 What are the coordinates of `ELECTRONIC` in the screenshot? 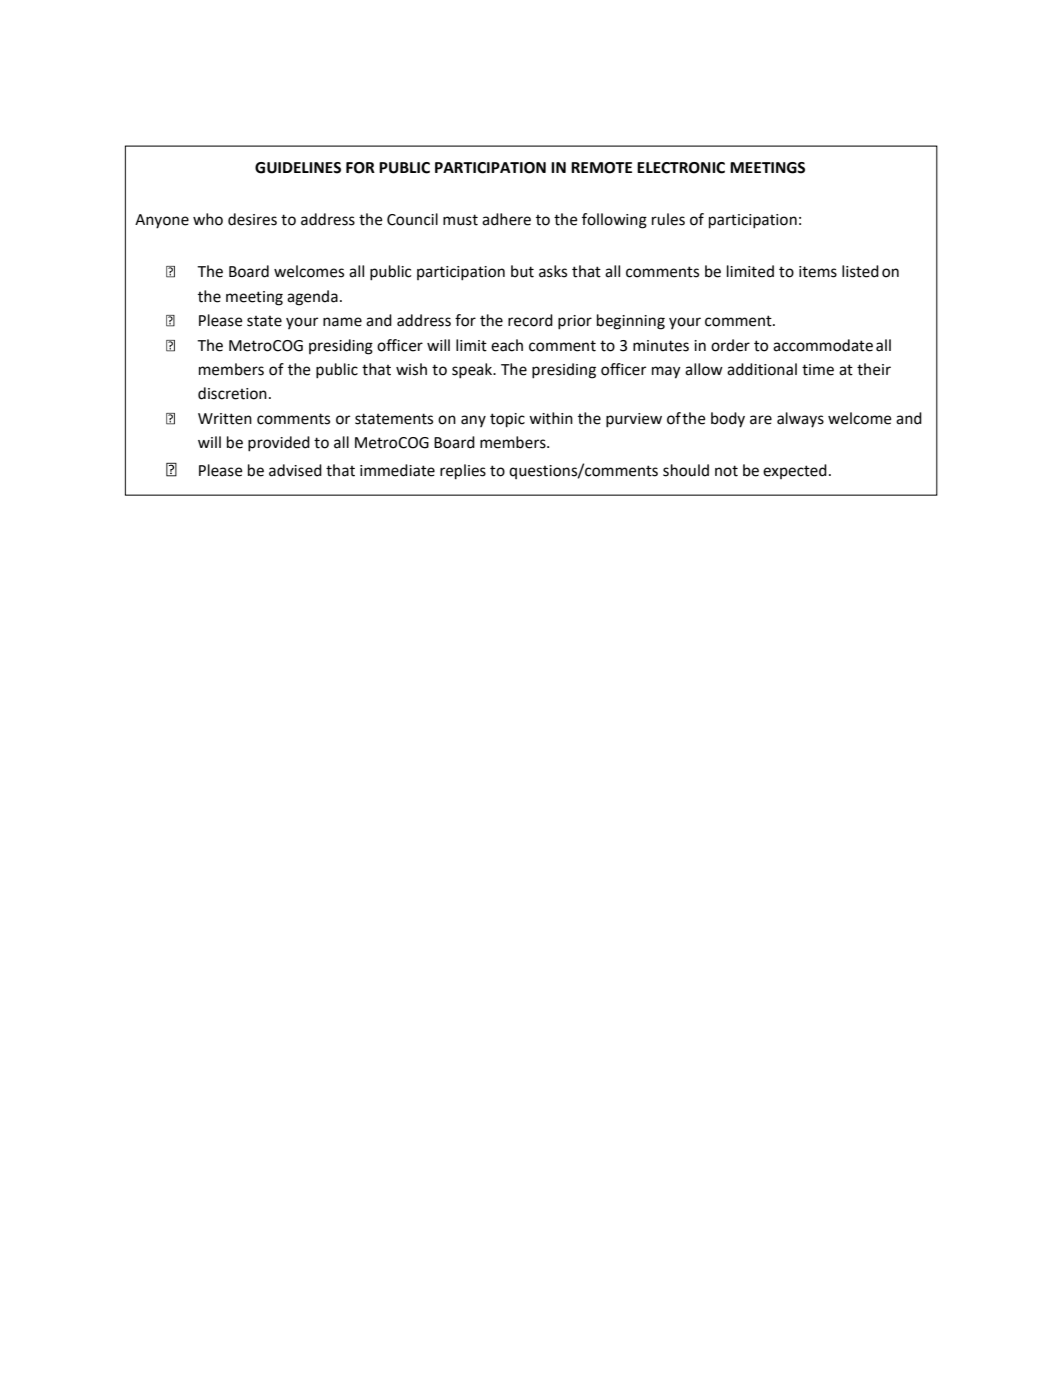 It's located at (681, 168).
